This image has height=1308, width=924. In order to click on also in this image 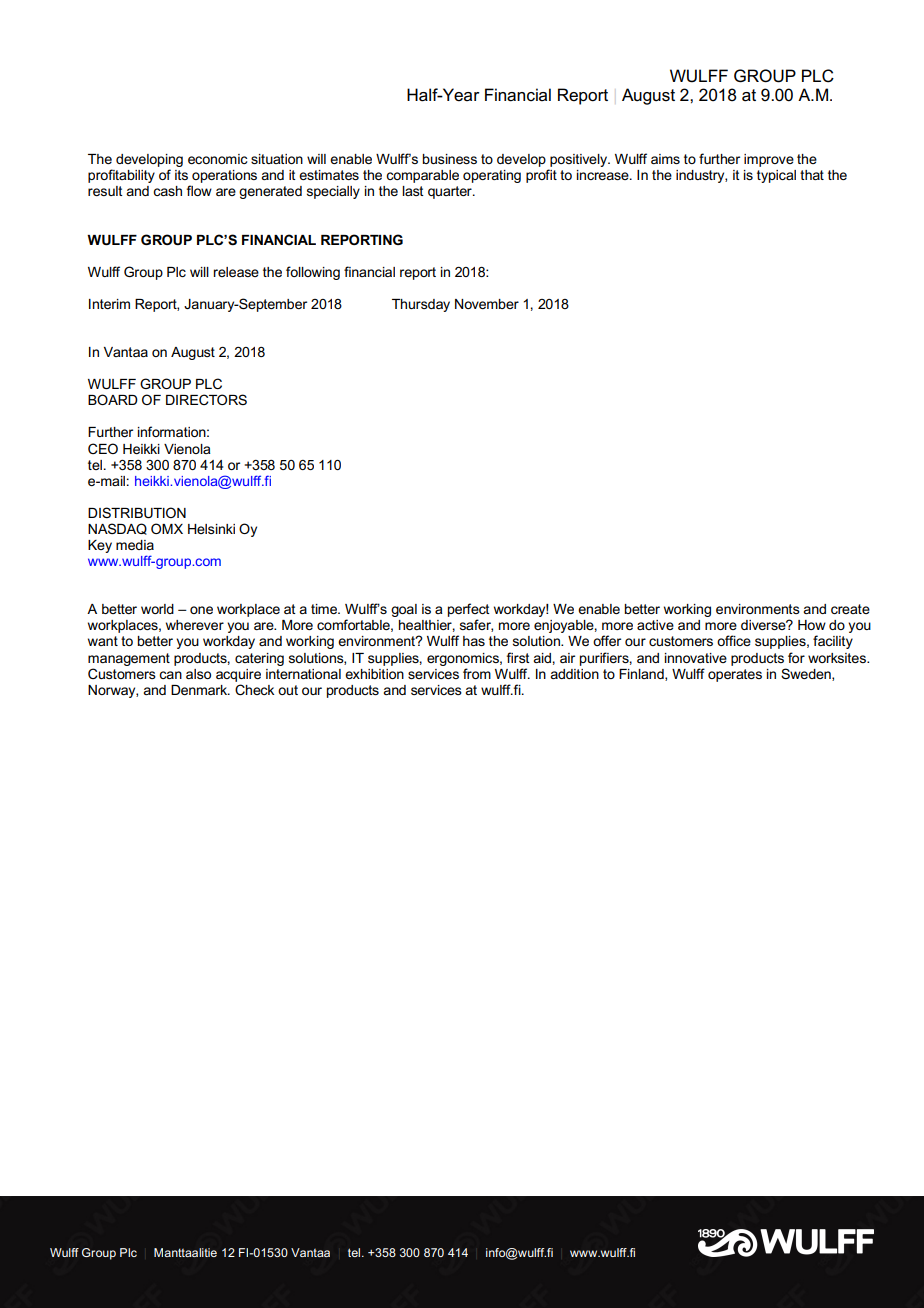, I will do `click(198, 674)`.
